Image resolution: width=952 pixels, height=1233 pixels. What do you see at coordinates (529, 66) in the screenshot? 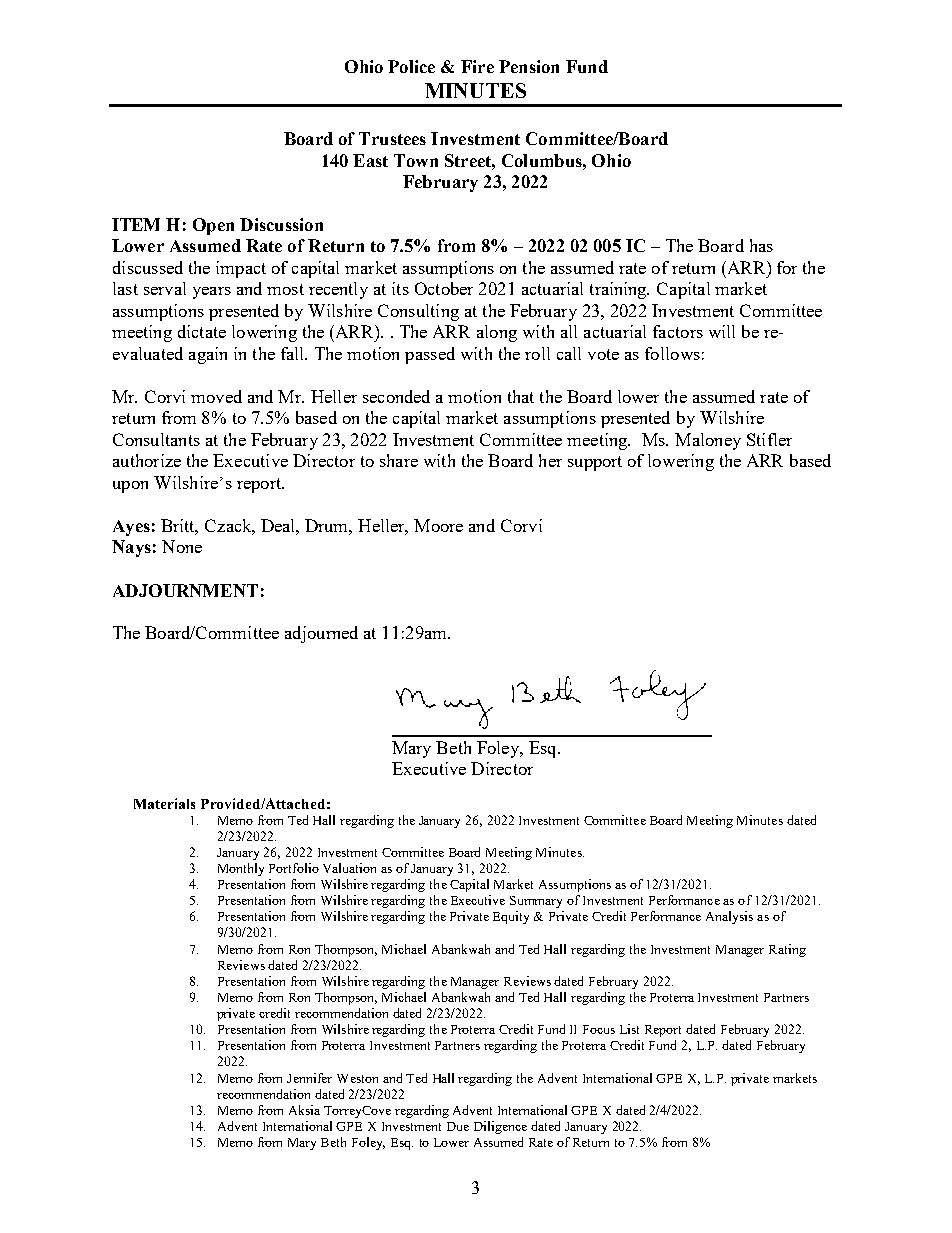
I see `Pension` at bounding box center [529, 66].
